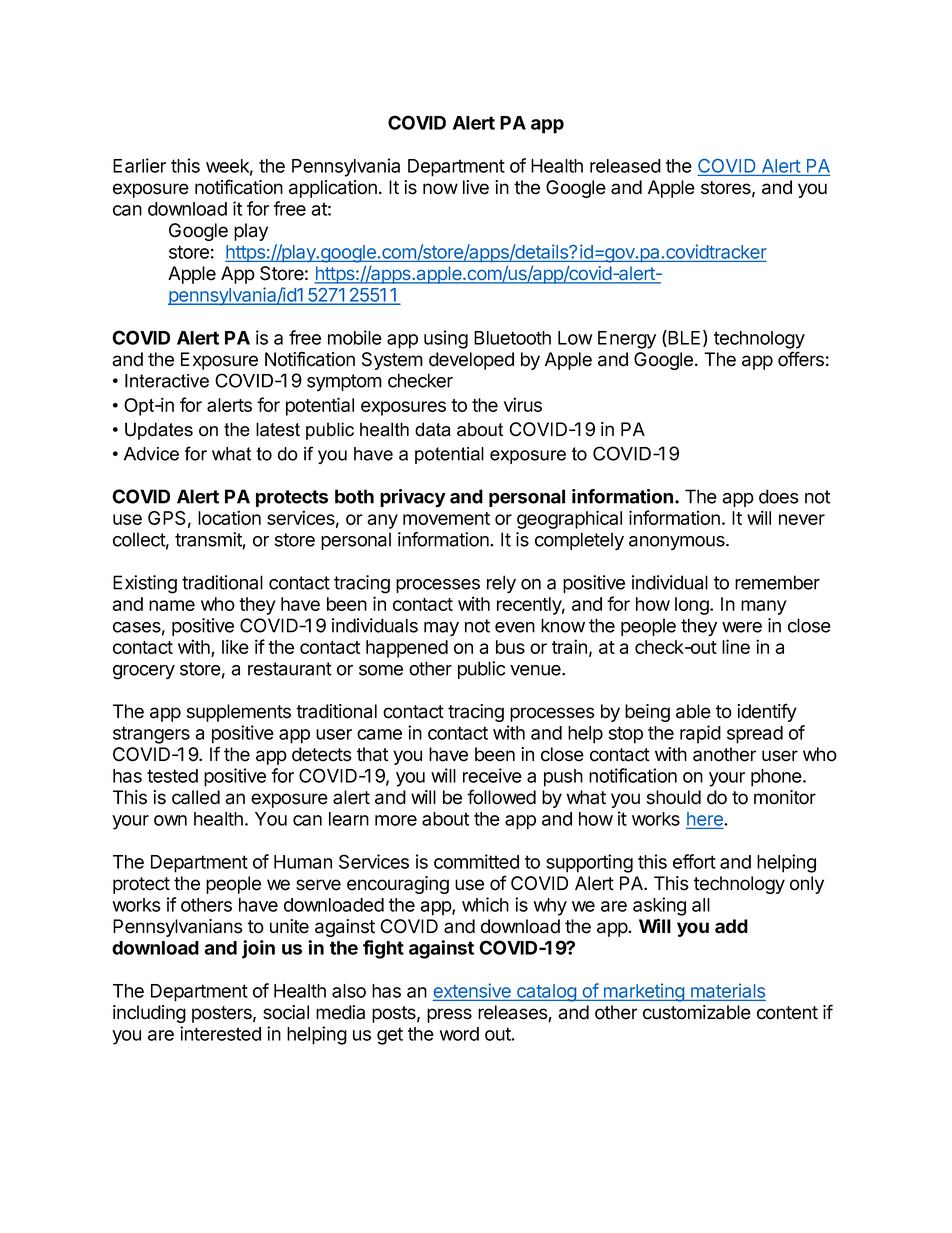 This page has height=1233, width=952. Describe the element at coordinates (229, 517) in the page. I see `location` at that location.
